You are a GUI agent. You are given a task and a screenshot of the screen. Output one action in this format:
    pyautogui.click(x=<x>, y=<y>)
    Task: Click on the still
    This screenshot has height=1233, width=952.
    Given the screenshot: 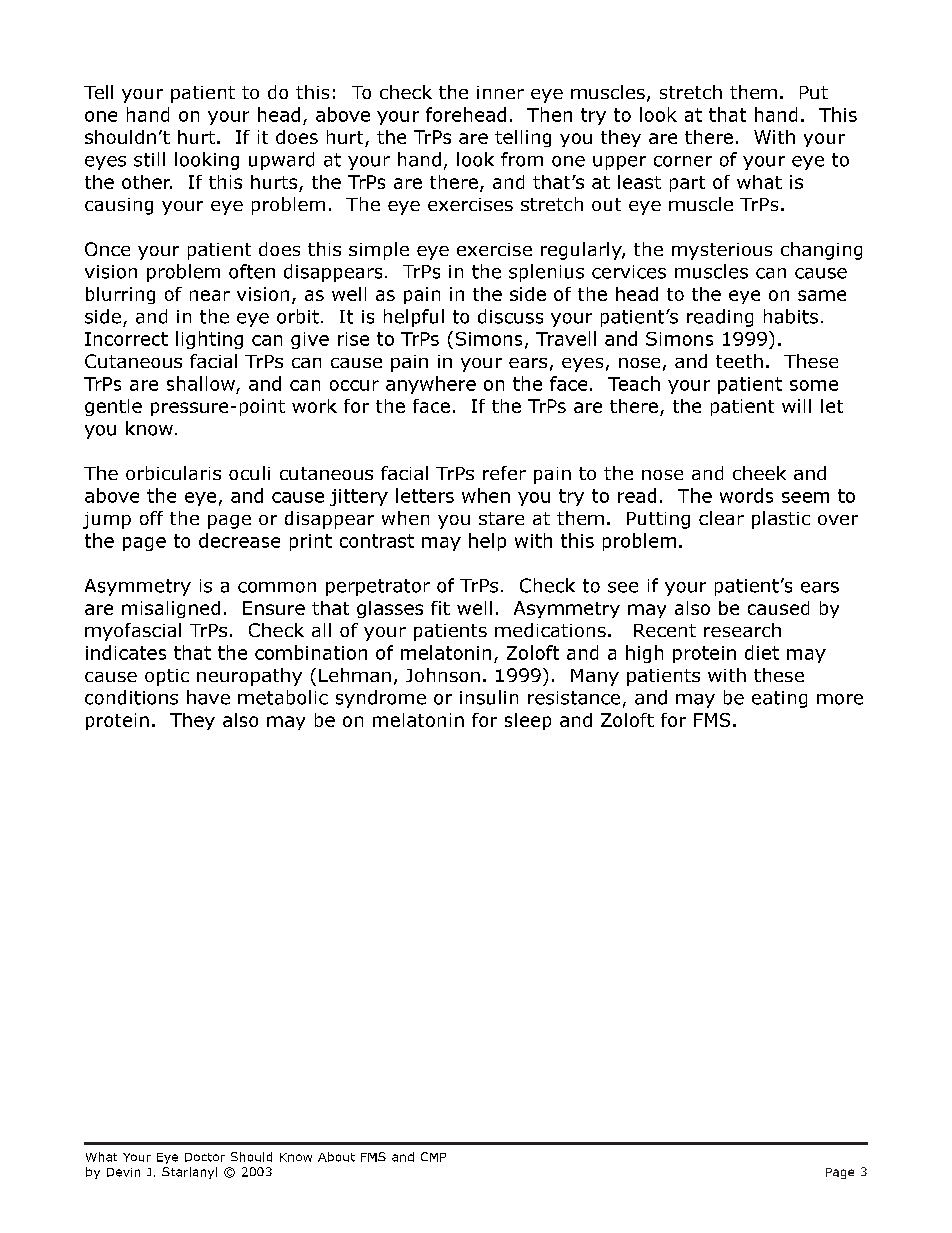 What is the action you would take?
    pyautogui.click(x=149, y=159)
